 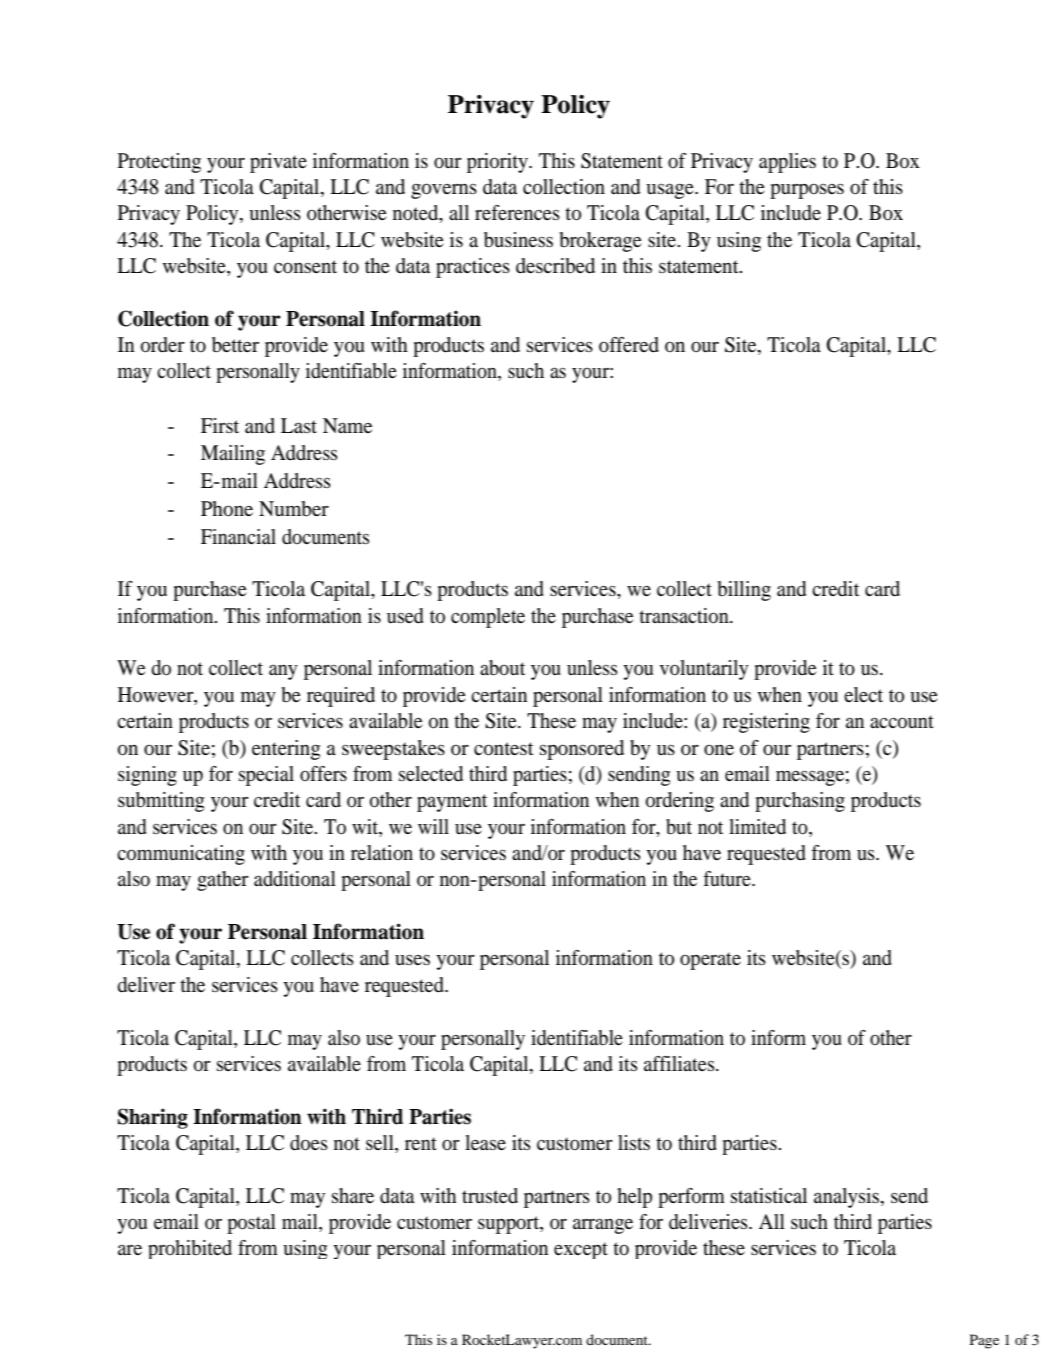 What do you see at coordinates (488, 618) in the document?
I see `complete` at bounding box center [488, 618].
